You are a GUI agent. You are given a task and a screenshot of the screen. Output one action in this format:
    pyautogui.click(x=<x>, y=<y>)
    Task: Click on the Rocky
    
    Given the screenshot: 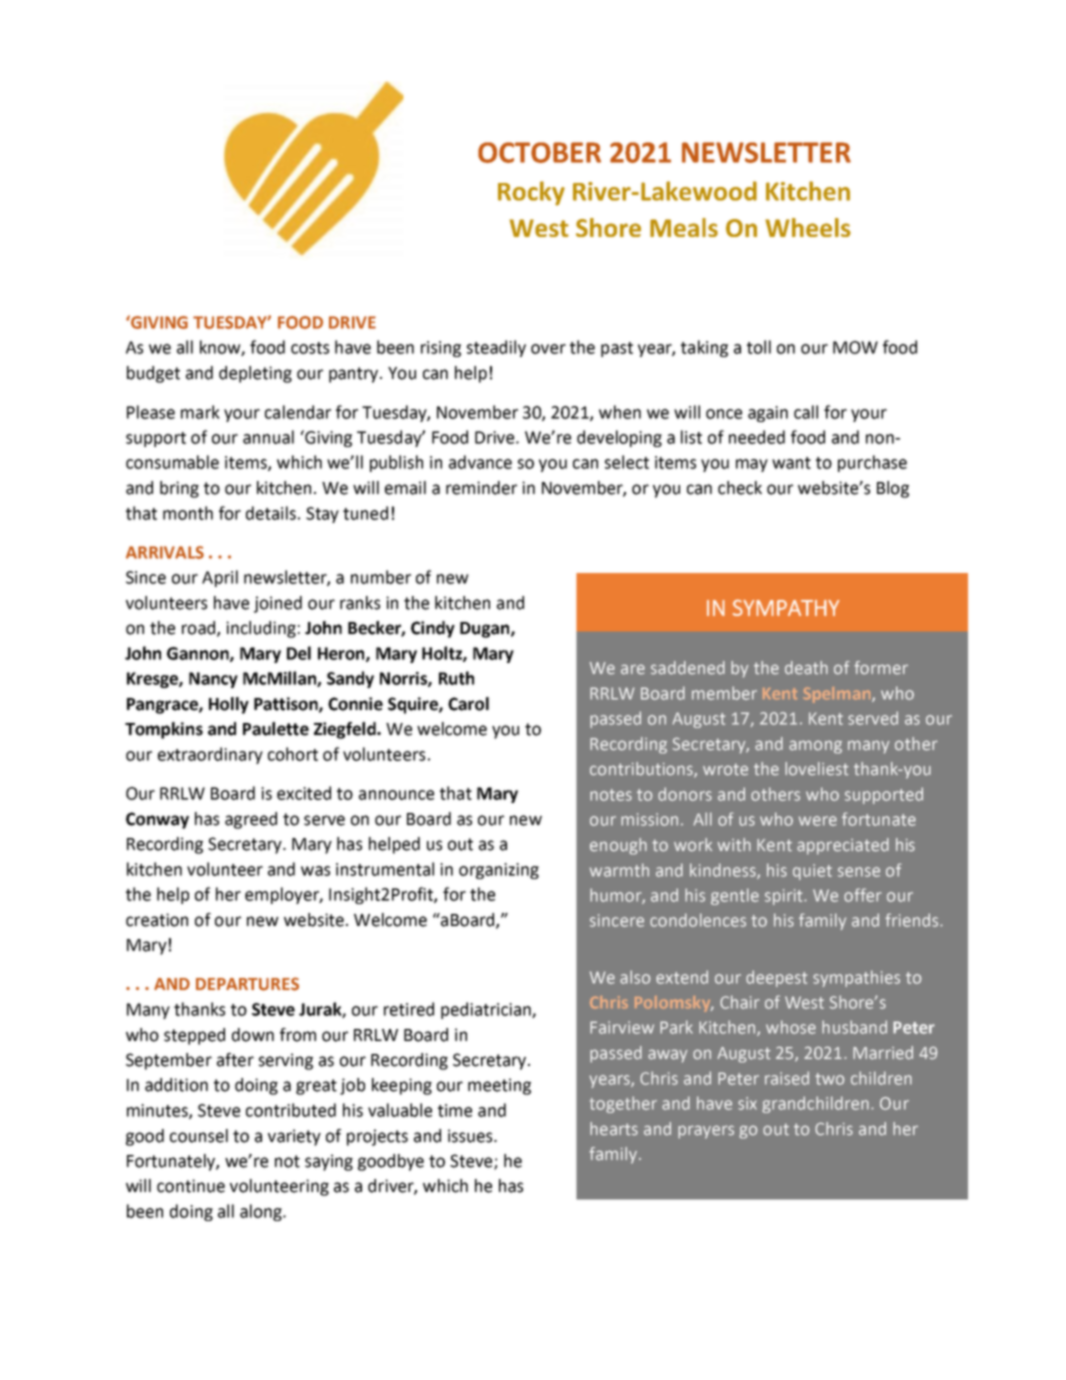 What is the action you would take?
    pyautogui.click(x=531, y=193)
